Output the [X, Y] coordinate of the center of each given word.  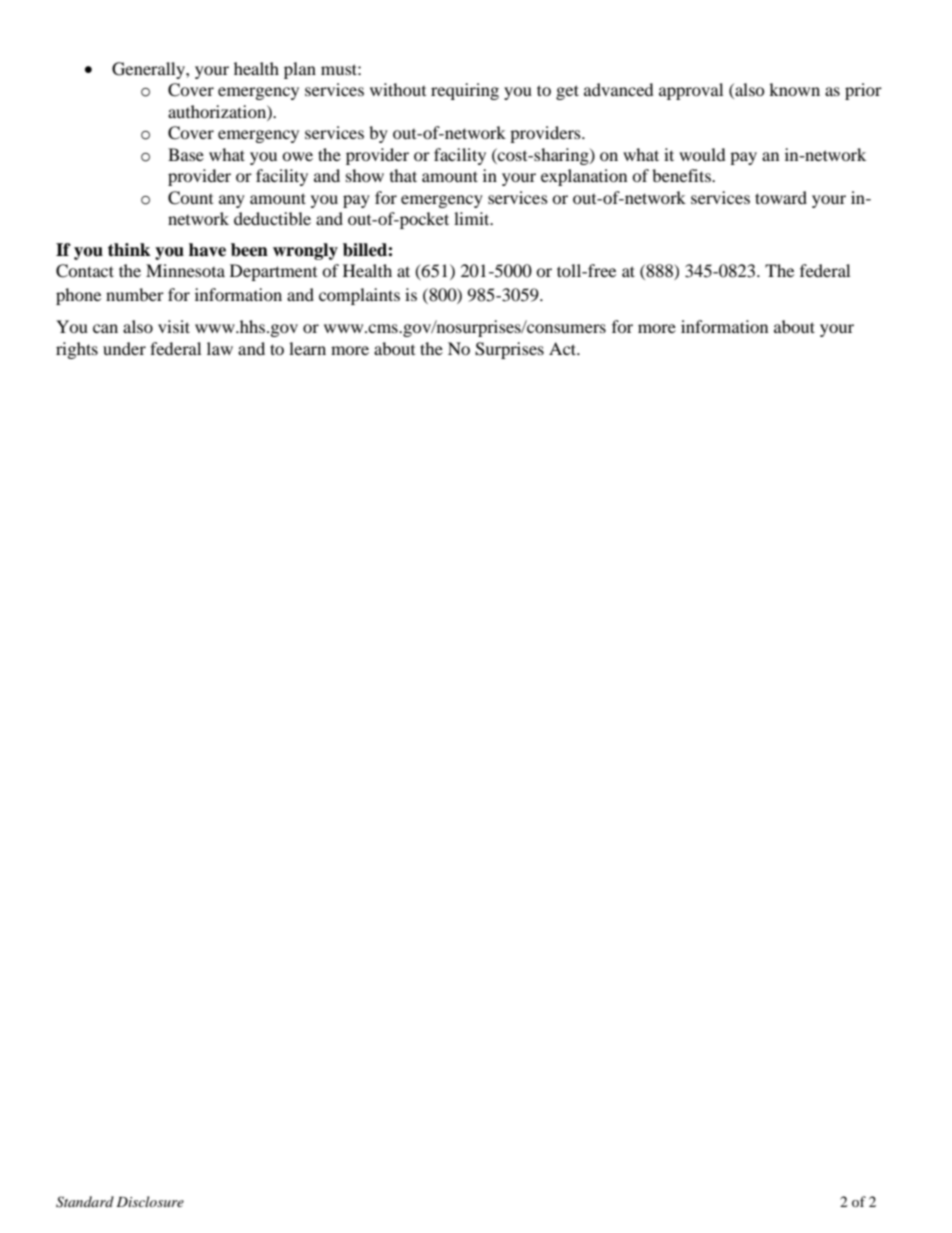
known [794, 89]
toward [781, 197]
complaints [359, 296]
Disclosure [150, 1201]
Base [186, 154]
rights [77, 350]
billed [366, 250]
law [220, 348]
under [124, 348]
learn [307, 348]
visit [174, 326]
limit [473, 218]
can [105, 328]
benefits [682, 175]
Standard [85, 1202]
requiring [465, 91]
